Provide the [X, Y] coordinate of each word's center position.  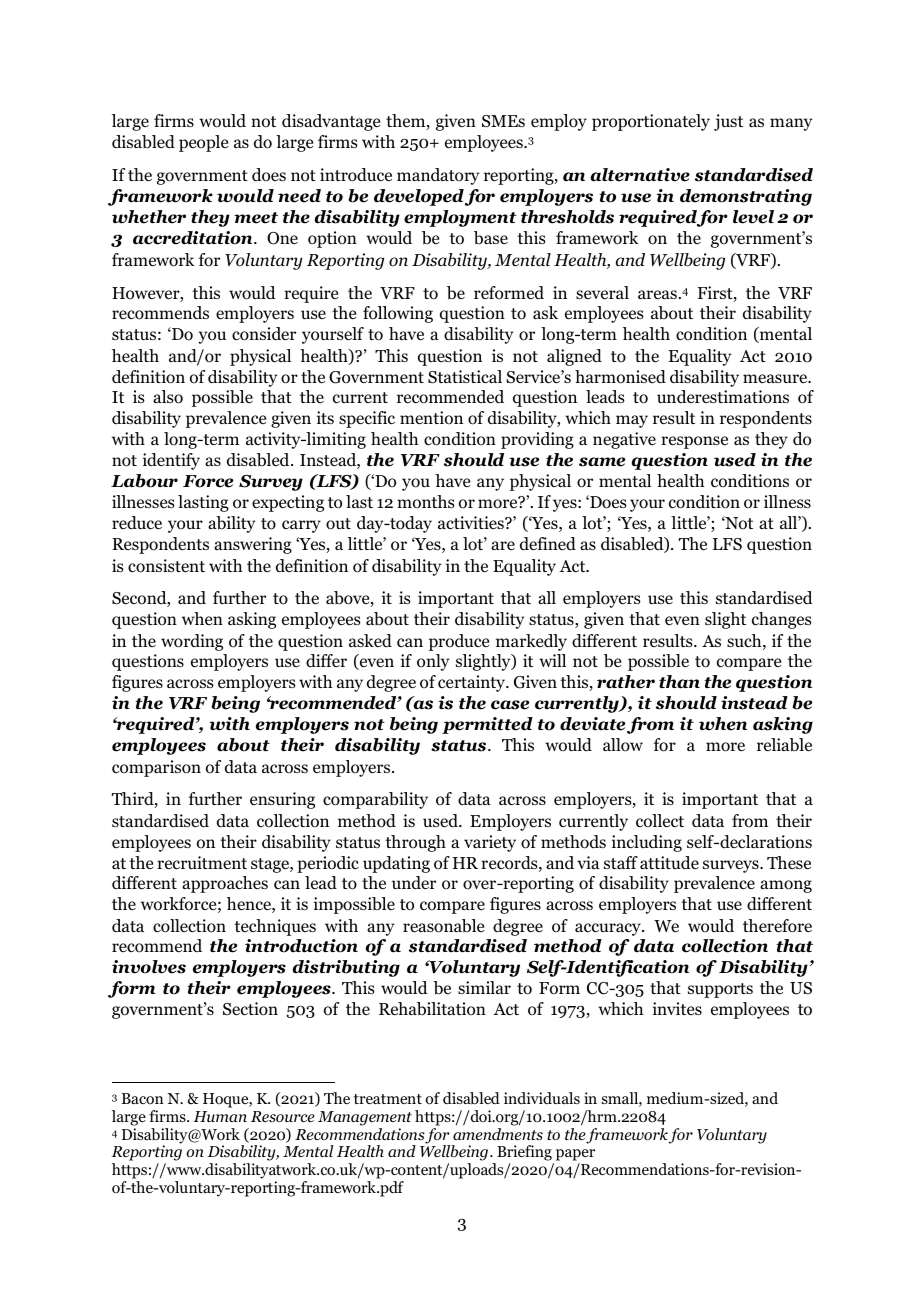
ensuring [282, 800]
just [728, 122]
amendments [498, 1134]
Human [220, 1116]
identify [171, 461]
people [203, 143]
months [426, 502]
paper [574, 1156]
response [694, 442]
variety [490, 843]
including [647, 843]
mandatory [438, 176]
